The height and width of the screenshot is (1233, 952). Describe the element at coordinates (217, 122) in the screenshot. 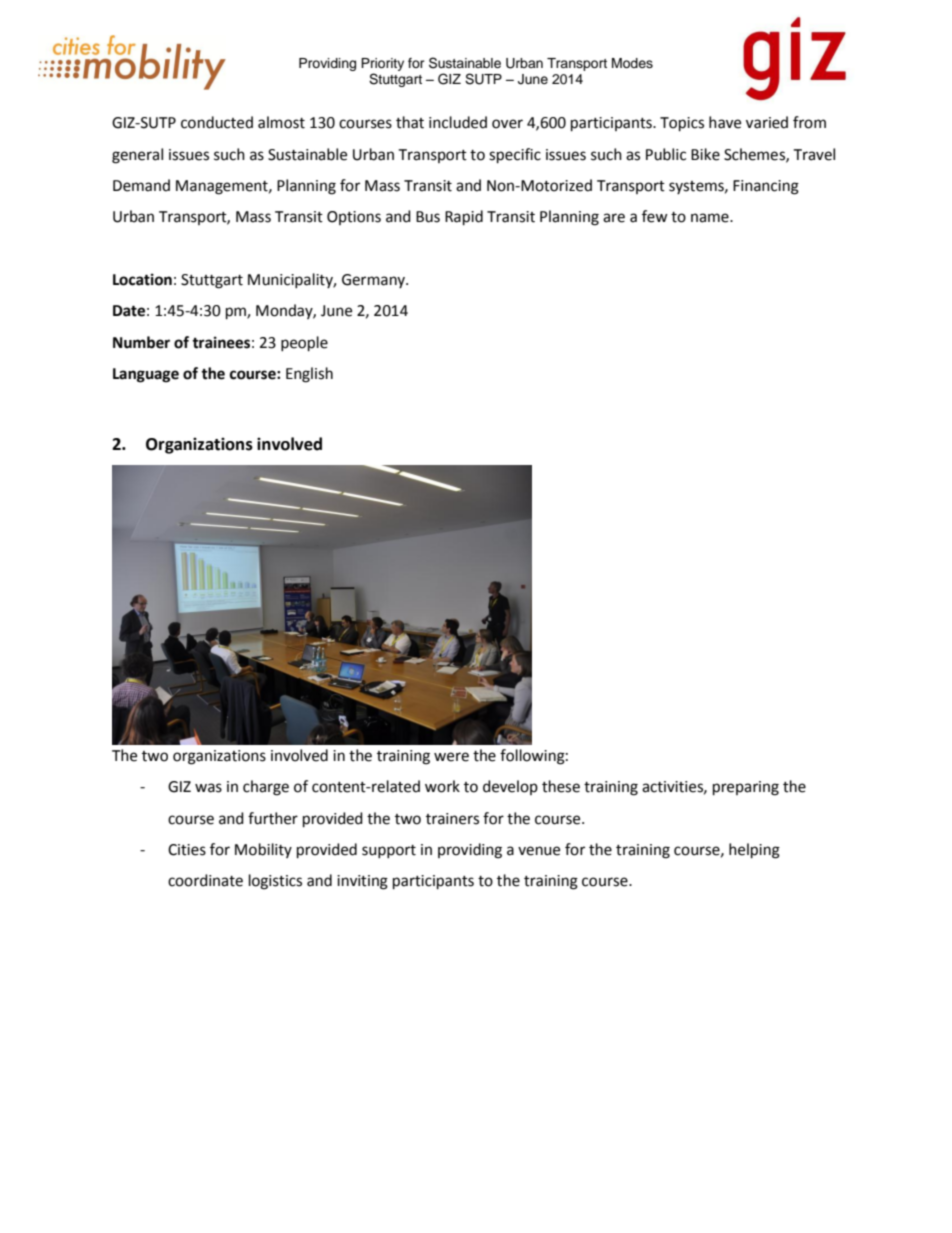

I see `conducted` at that location.
